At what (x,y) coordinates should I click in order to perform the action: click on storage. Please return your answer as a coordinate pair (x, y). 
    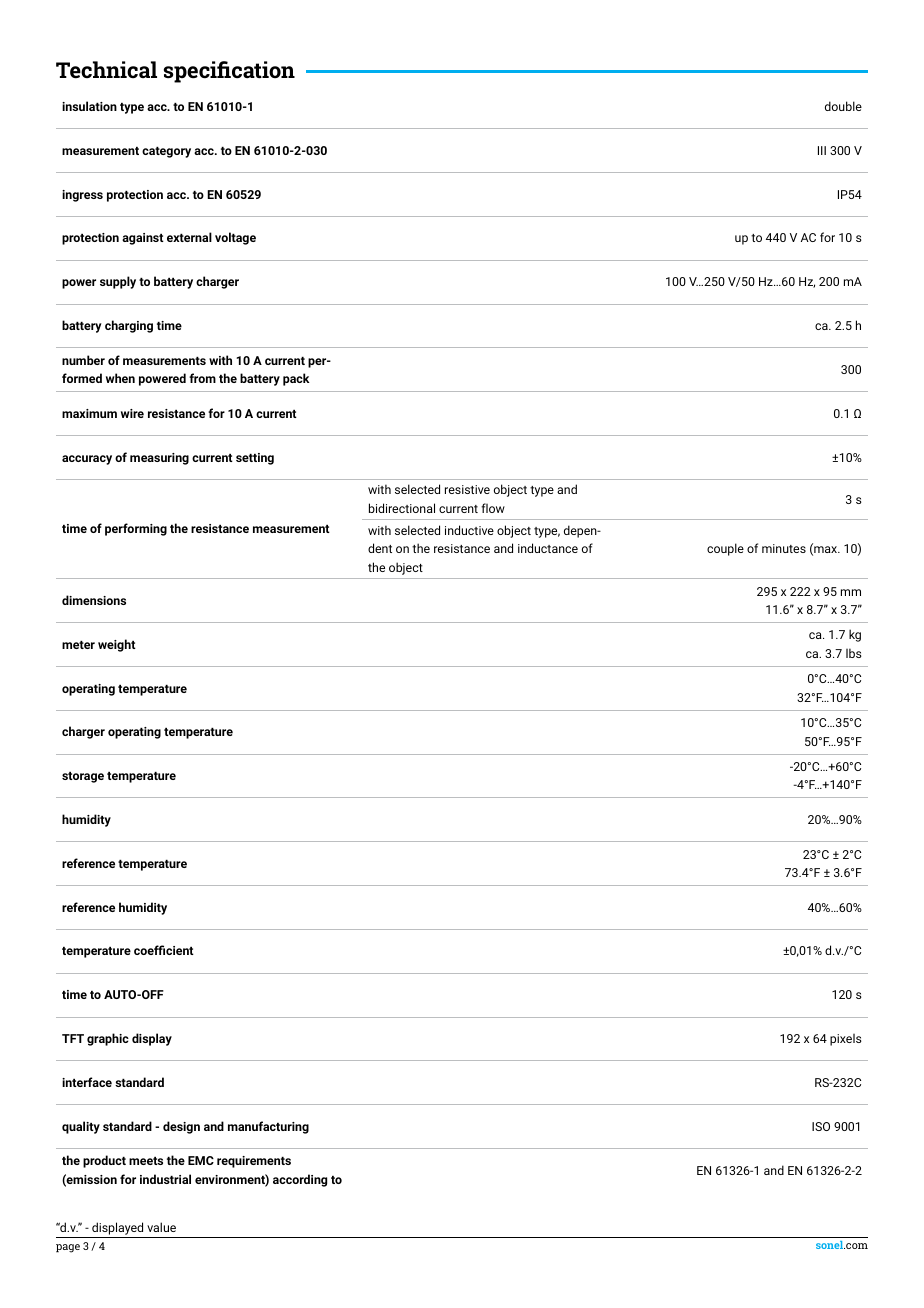
    Looking at the image, I should click on (83, 777).
